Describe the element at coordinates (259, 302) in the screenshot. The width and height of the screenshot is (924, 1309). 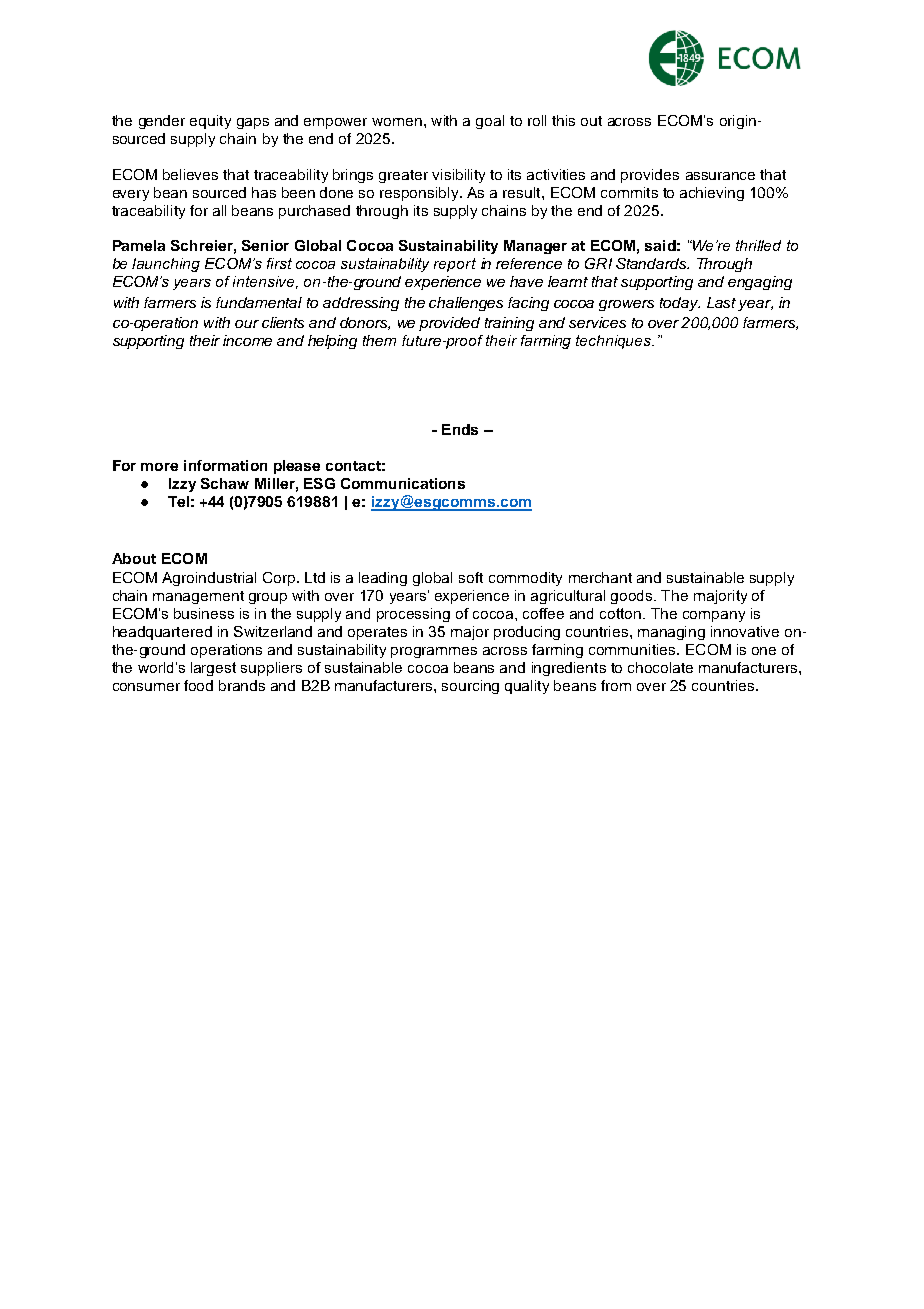
I see `fundamental` at that location.
